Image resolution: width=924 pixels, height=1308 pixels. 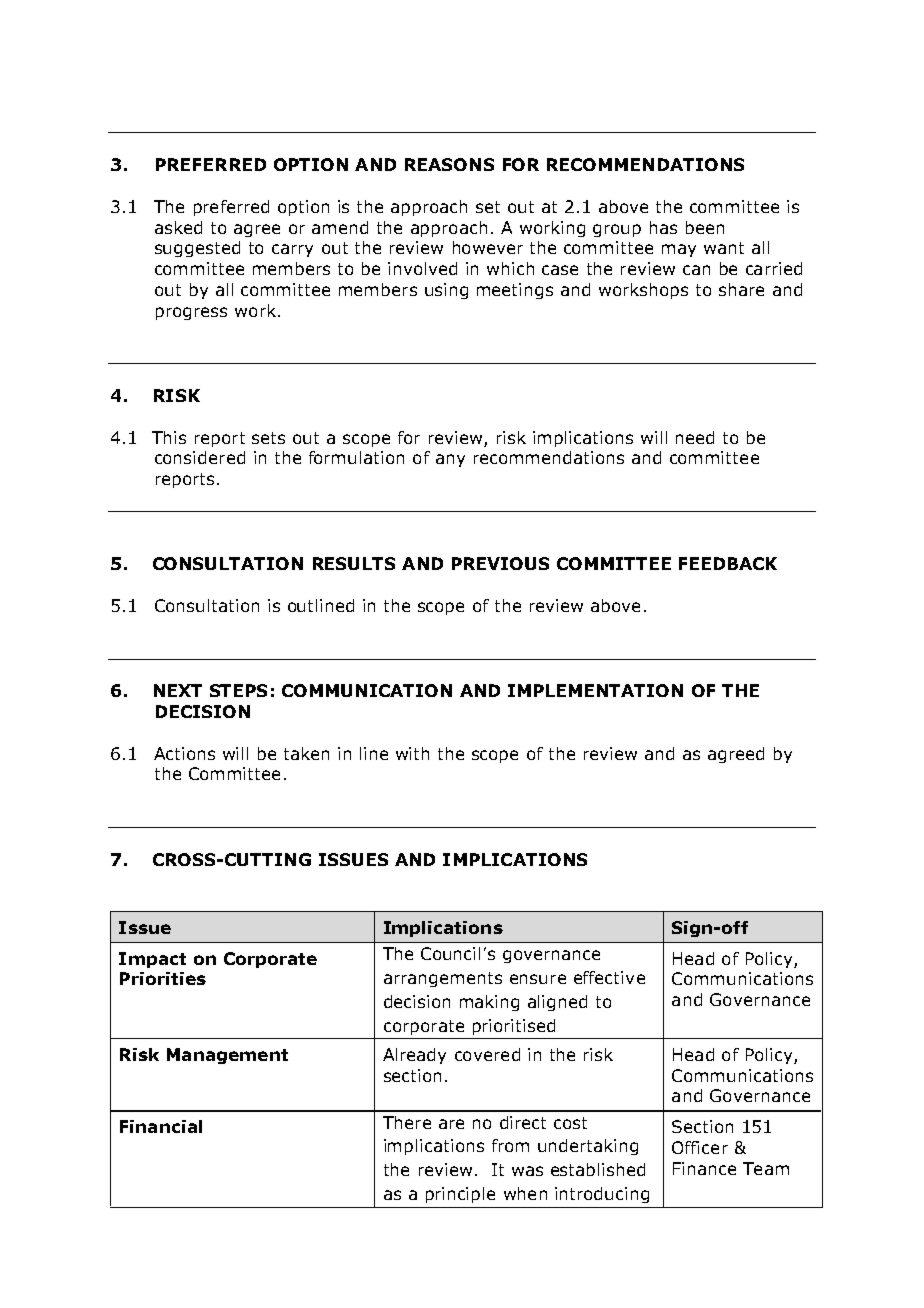 What do you see at coordinates (705, 227) in the page?
I see `been` at bounding box center [705, 227].
